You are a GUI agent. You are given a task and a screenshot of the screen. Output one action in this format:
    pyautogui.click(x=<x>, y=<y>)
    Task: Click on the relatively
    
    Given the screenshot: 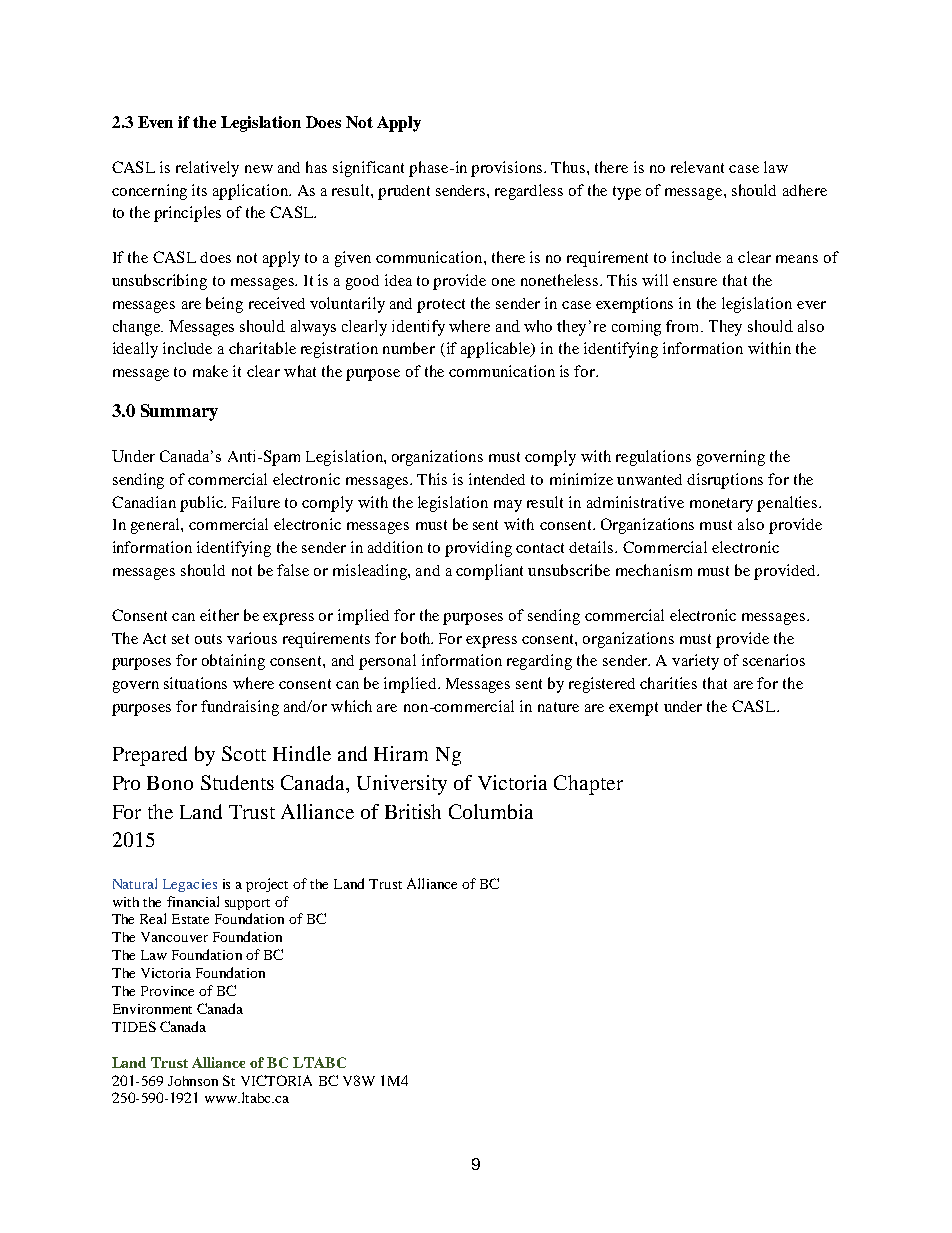 What is the action you would take?
    pyautogui.click(x=207, y=169)
